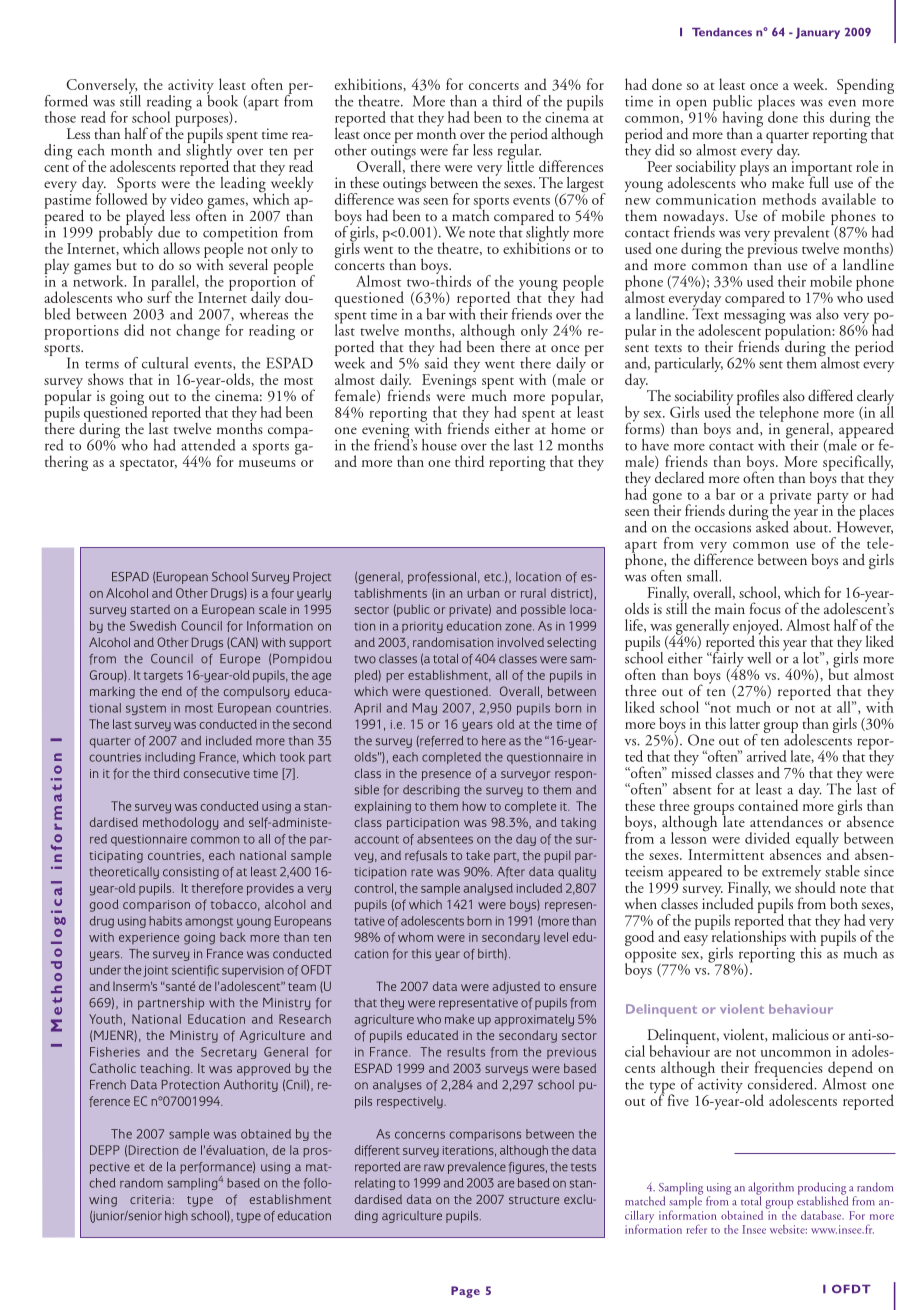 The width and height of the page is (924, 1310). I want to click on consecutive, so click(217, 773).
